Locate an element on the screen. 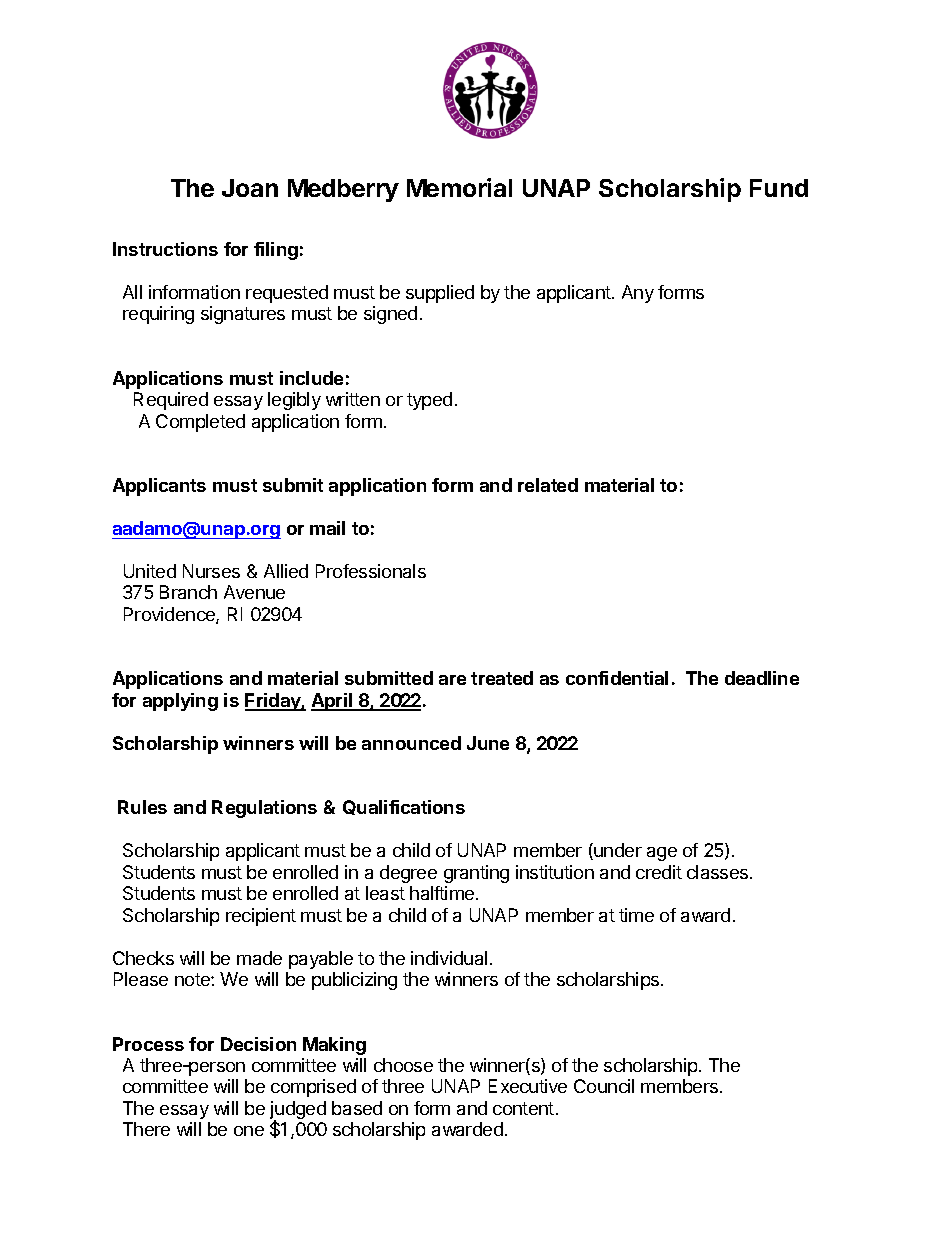  Joan is located at coordinates (250, 188).
